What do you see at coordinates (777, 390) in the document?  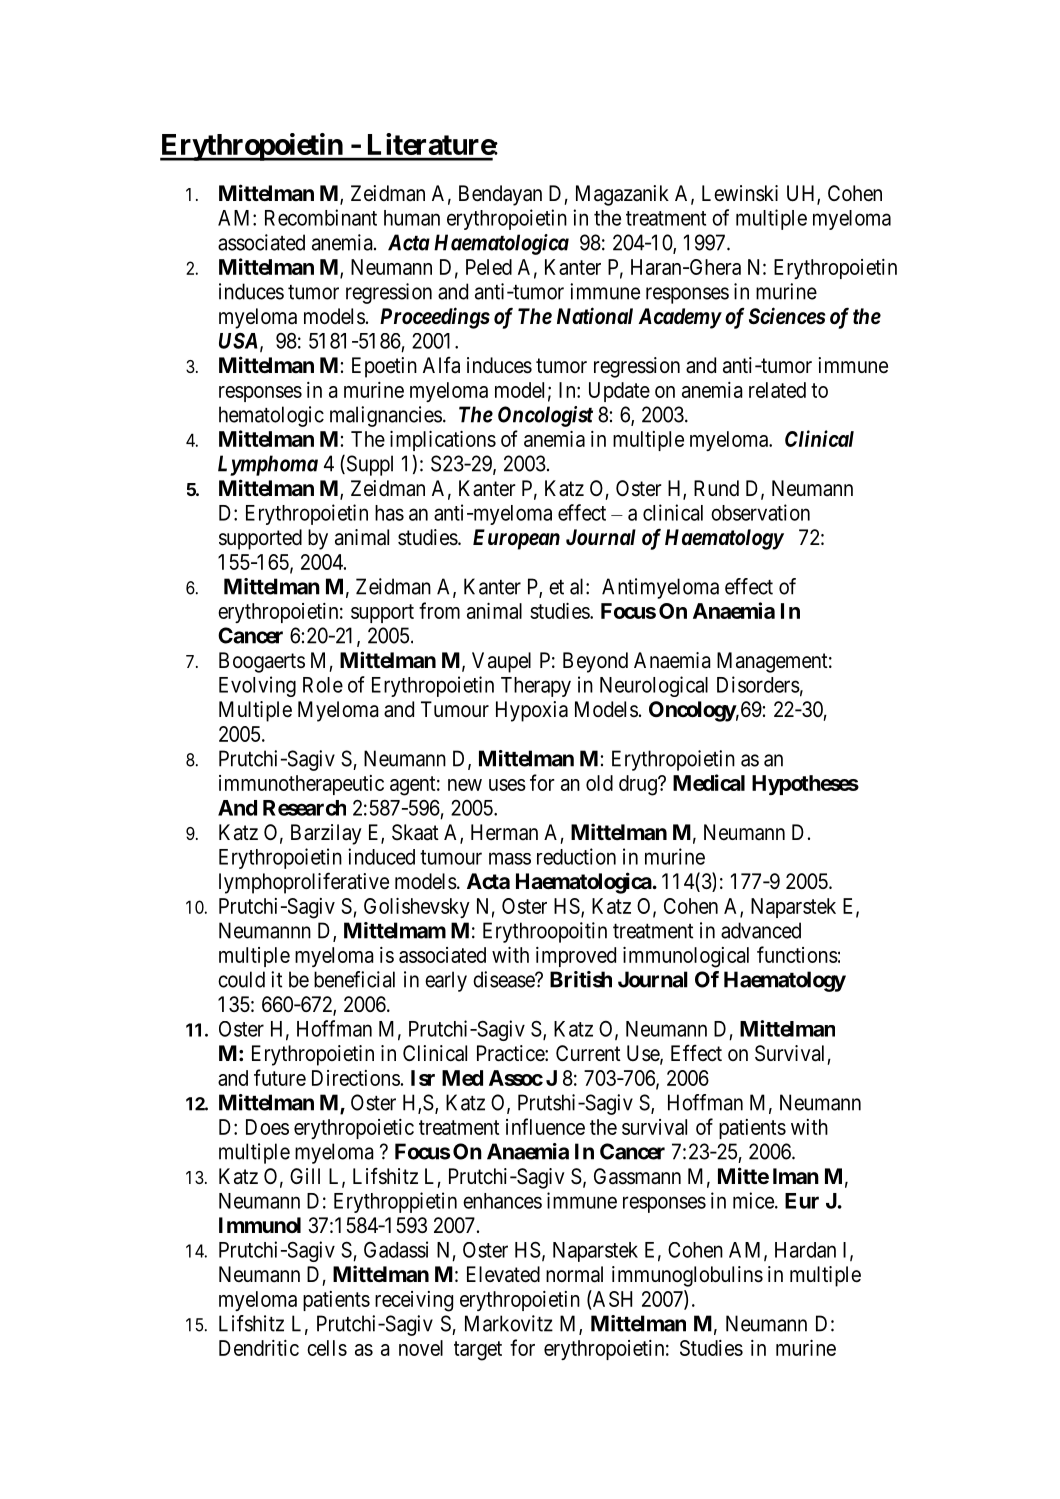 I see `related` at bounding box center [777, 390].
